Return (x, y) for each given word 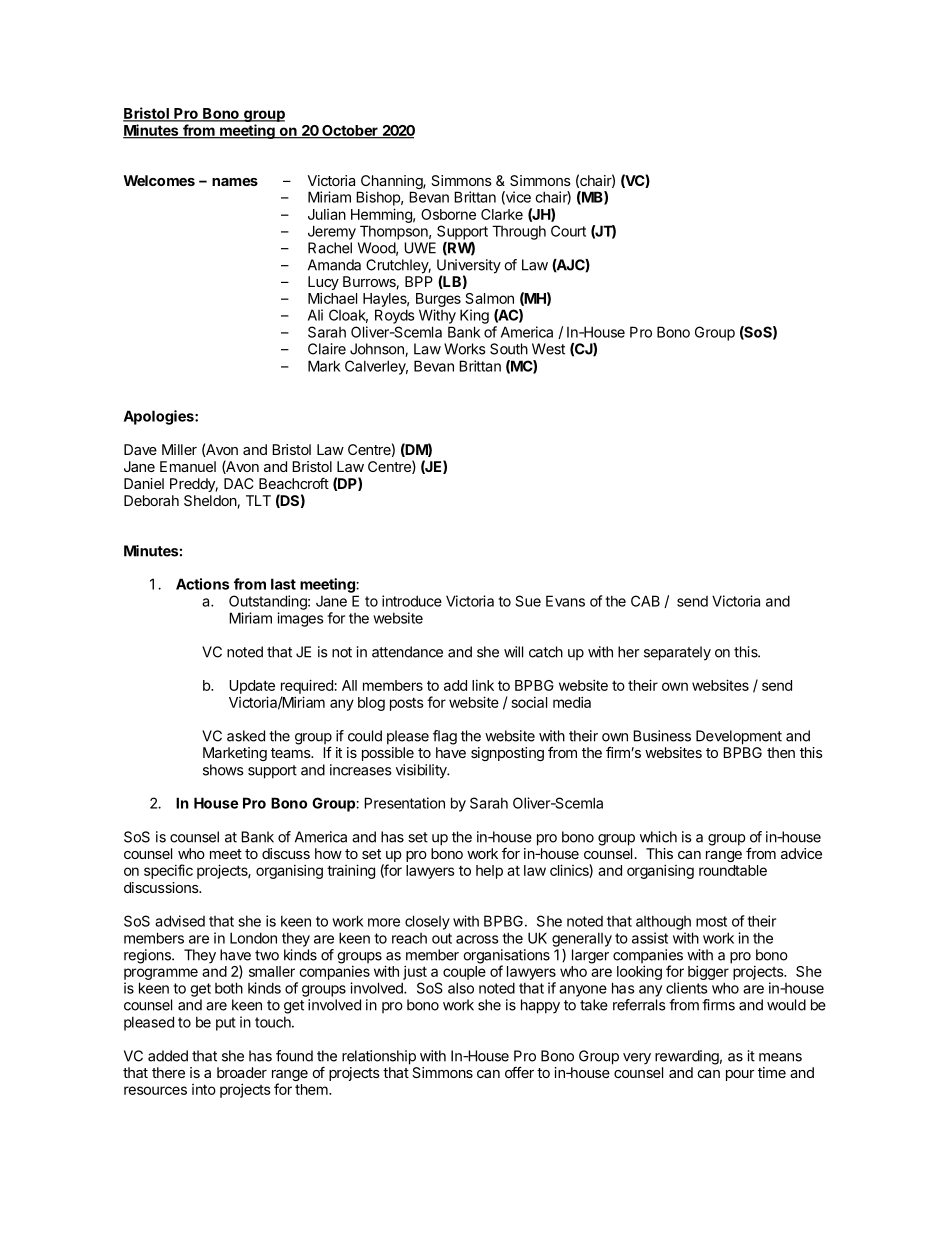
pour (740, 1075)
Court (568, 231)
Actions (202, 584)
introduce (412, 601)
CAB (645, 601)
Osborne (448, 214)
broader (242, 1072)
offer (519, 1072)
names (235, 182)
